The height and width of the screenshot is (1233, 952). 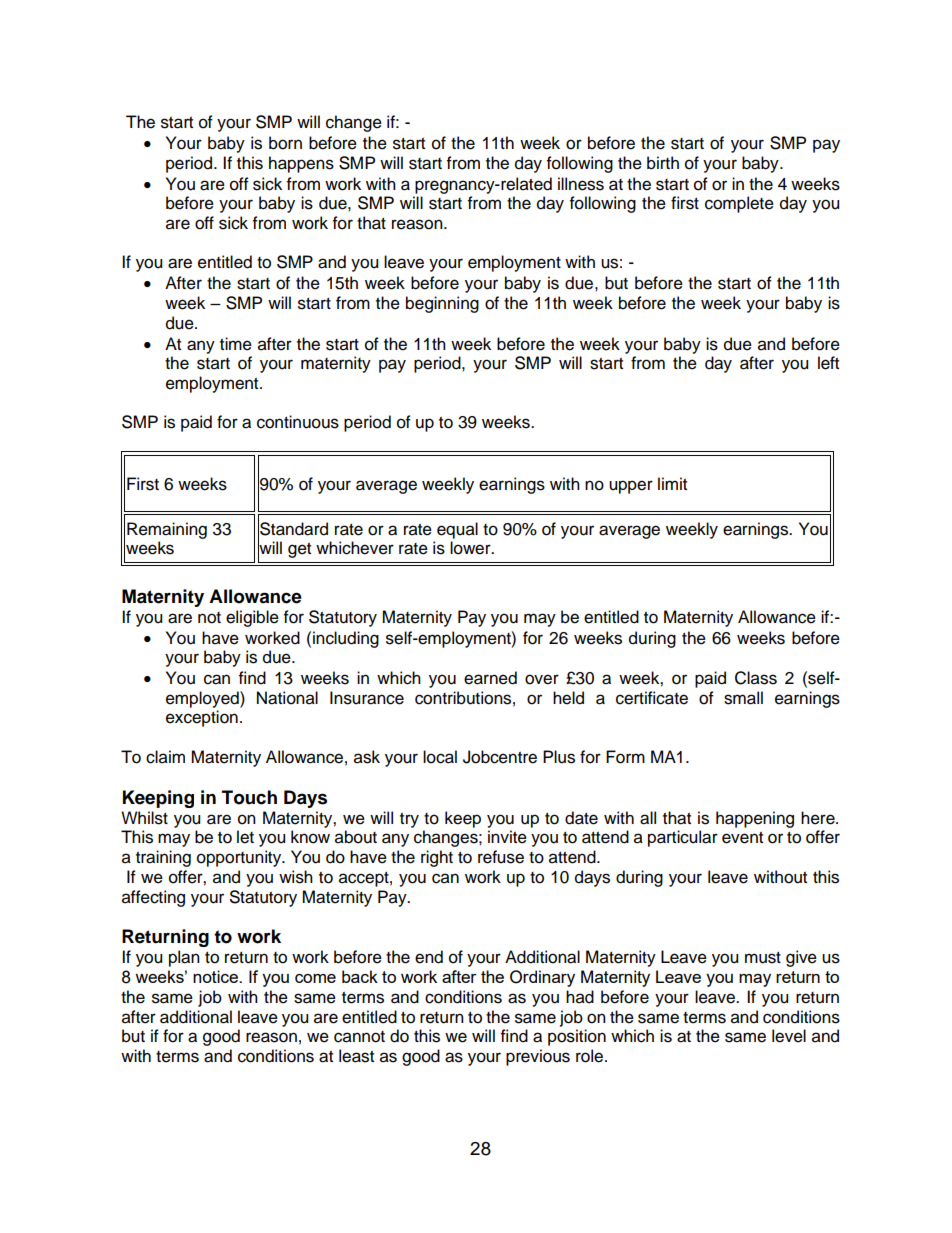 I want to click on beginning, so click(x=442, y=304).
